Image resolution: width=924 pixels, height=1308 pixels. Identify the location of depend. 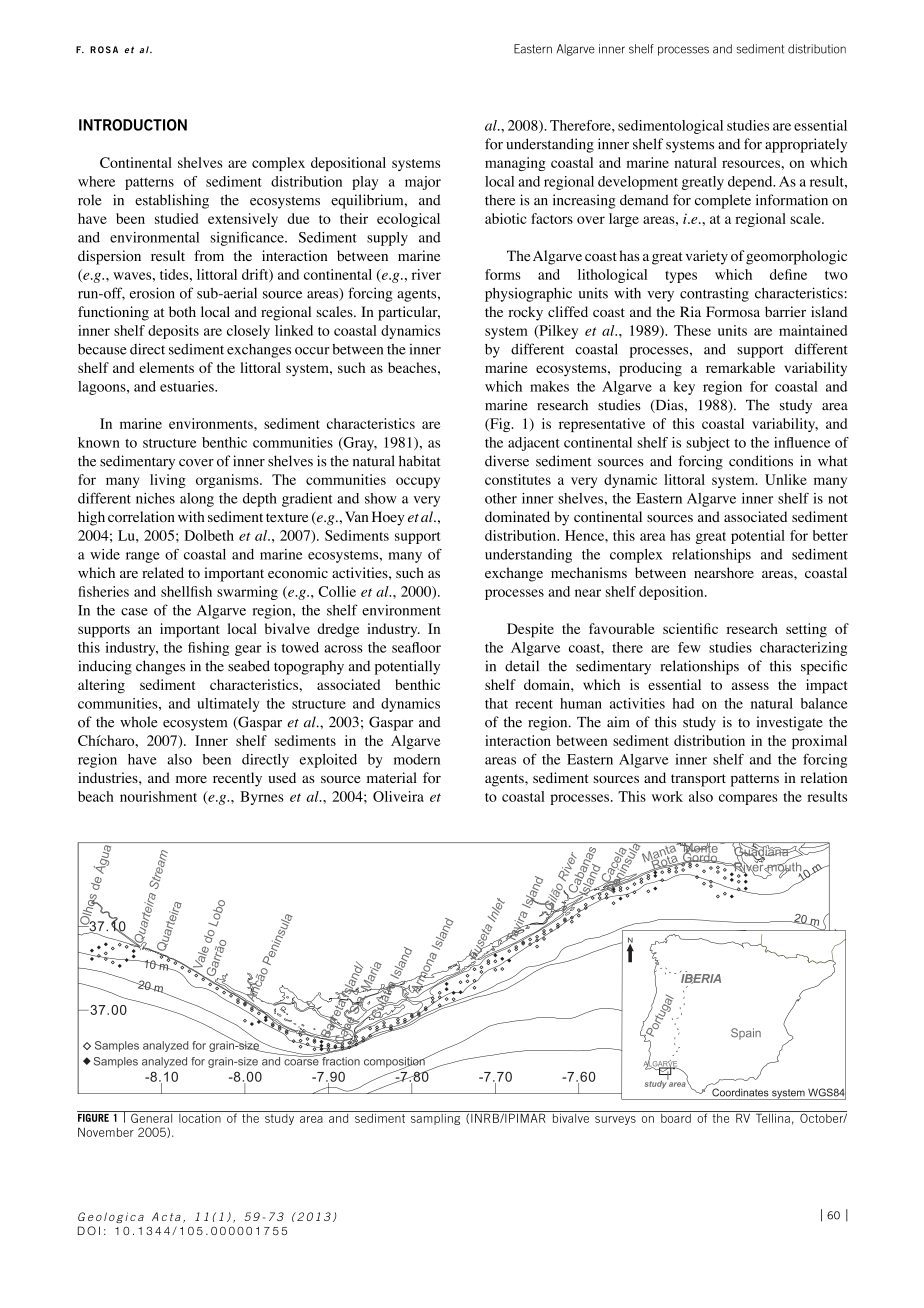
(751, 183).
